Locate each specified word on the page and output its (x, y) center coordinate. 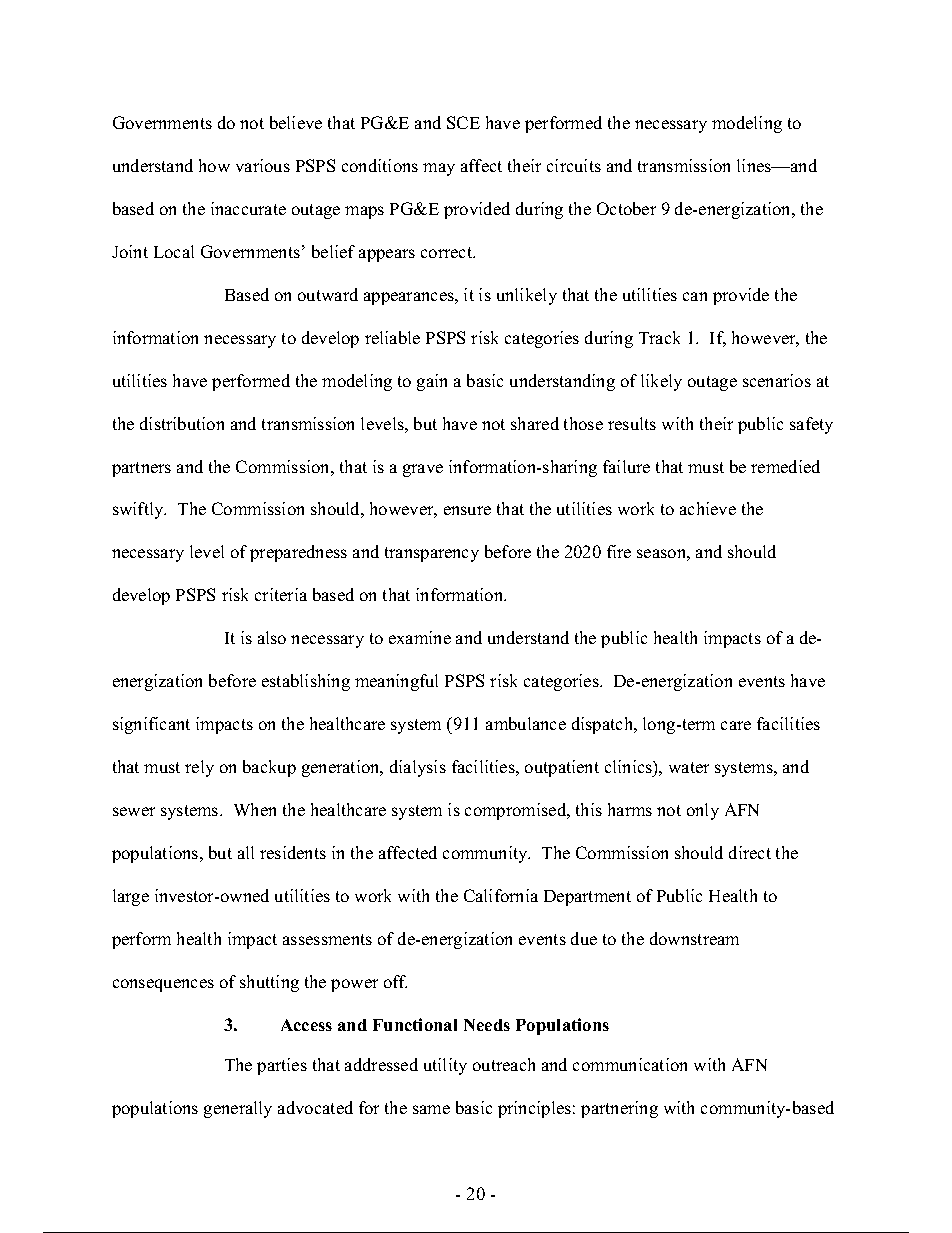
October (626, 208)
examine (420, 637)
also (272, 637)
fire (619, 551)
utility (445, 1066)
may (439, 169)
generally (238, 1109)
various (263, 165)
